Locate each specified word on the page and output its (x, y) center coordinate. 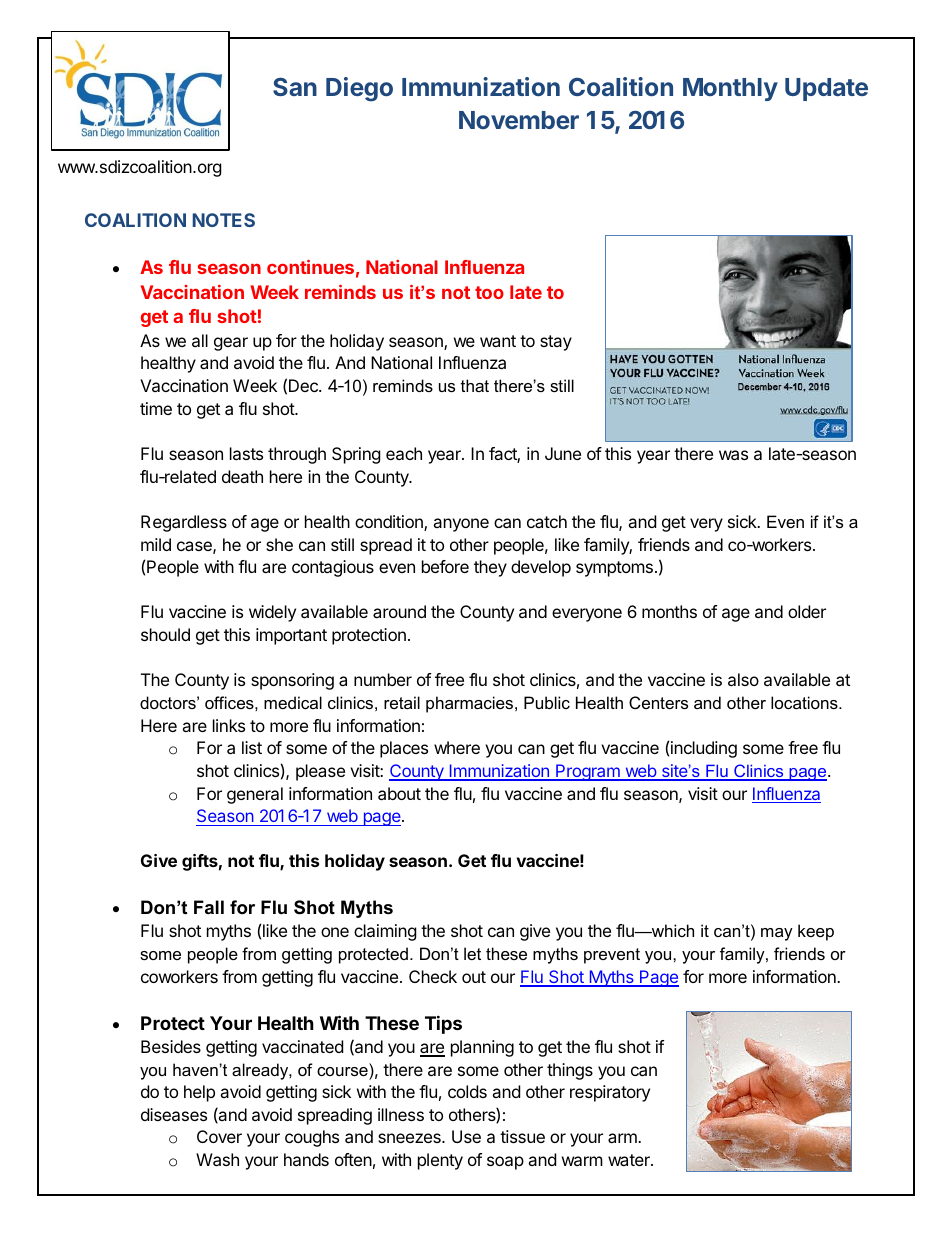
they (490, 568)
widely (272, 613)
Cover (219, 1136)
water (630, 1160)
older (807, 611)
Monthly (730, 89)
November (519, 120)
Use (466, 1136)
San (295, 86)
